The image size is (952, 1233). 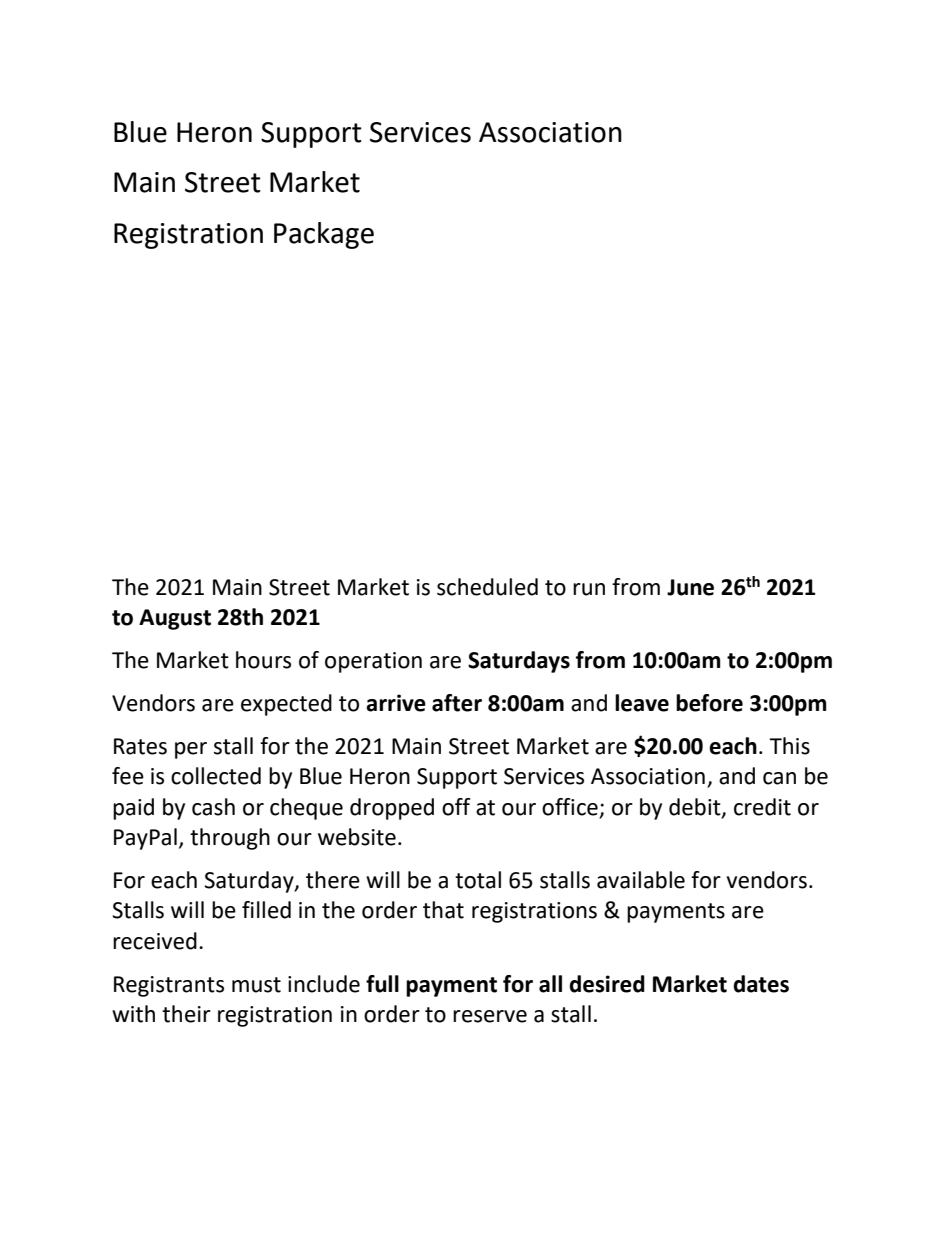 What do you see at coordinates (696, 807) in the screenshot?
I see `debit` at bounding box center [696, 807].
